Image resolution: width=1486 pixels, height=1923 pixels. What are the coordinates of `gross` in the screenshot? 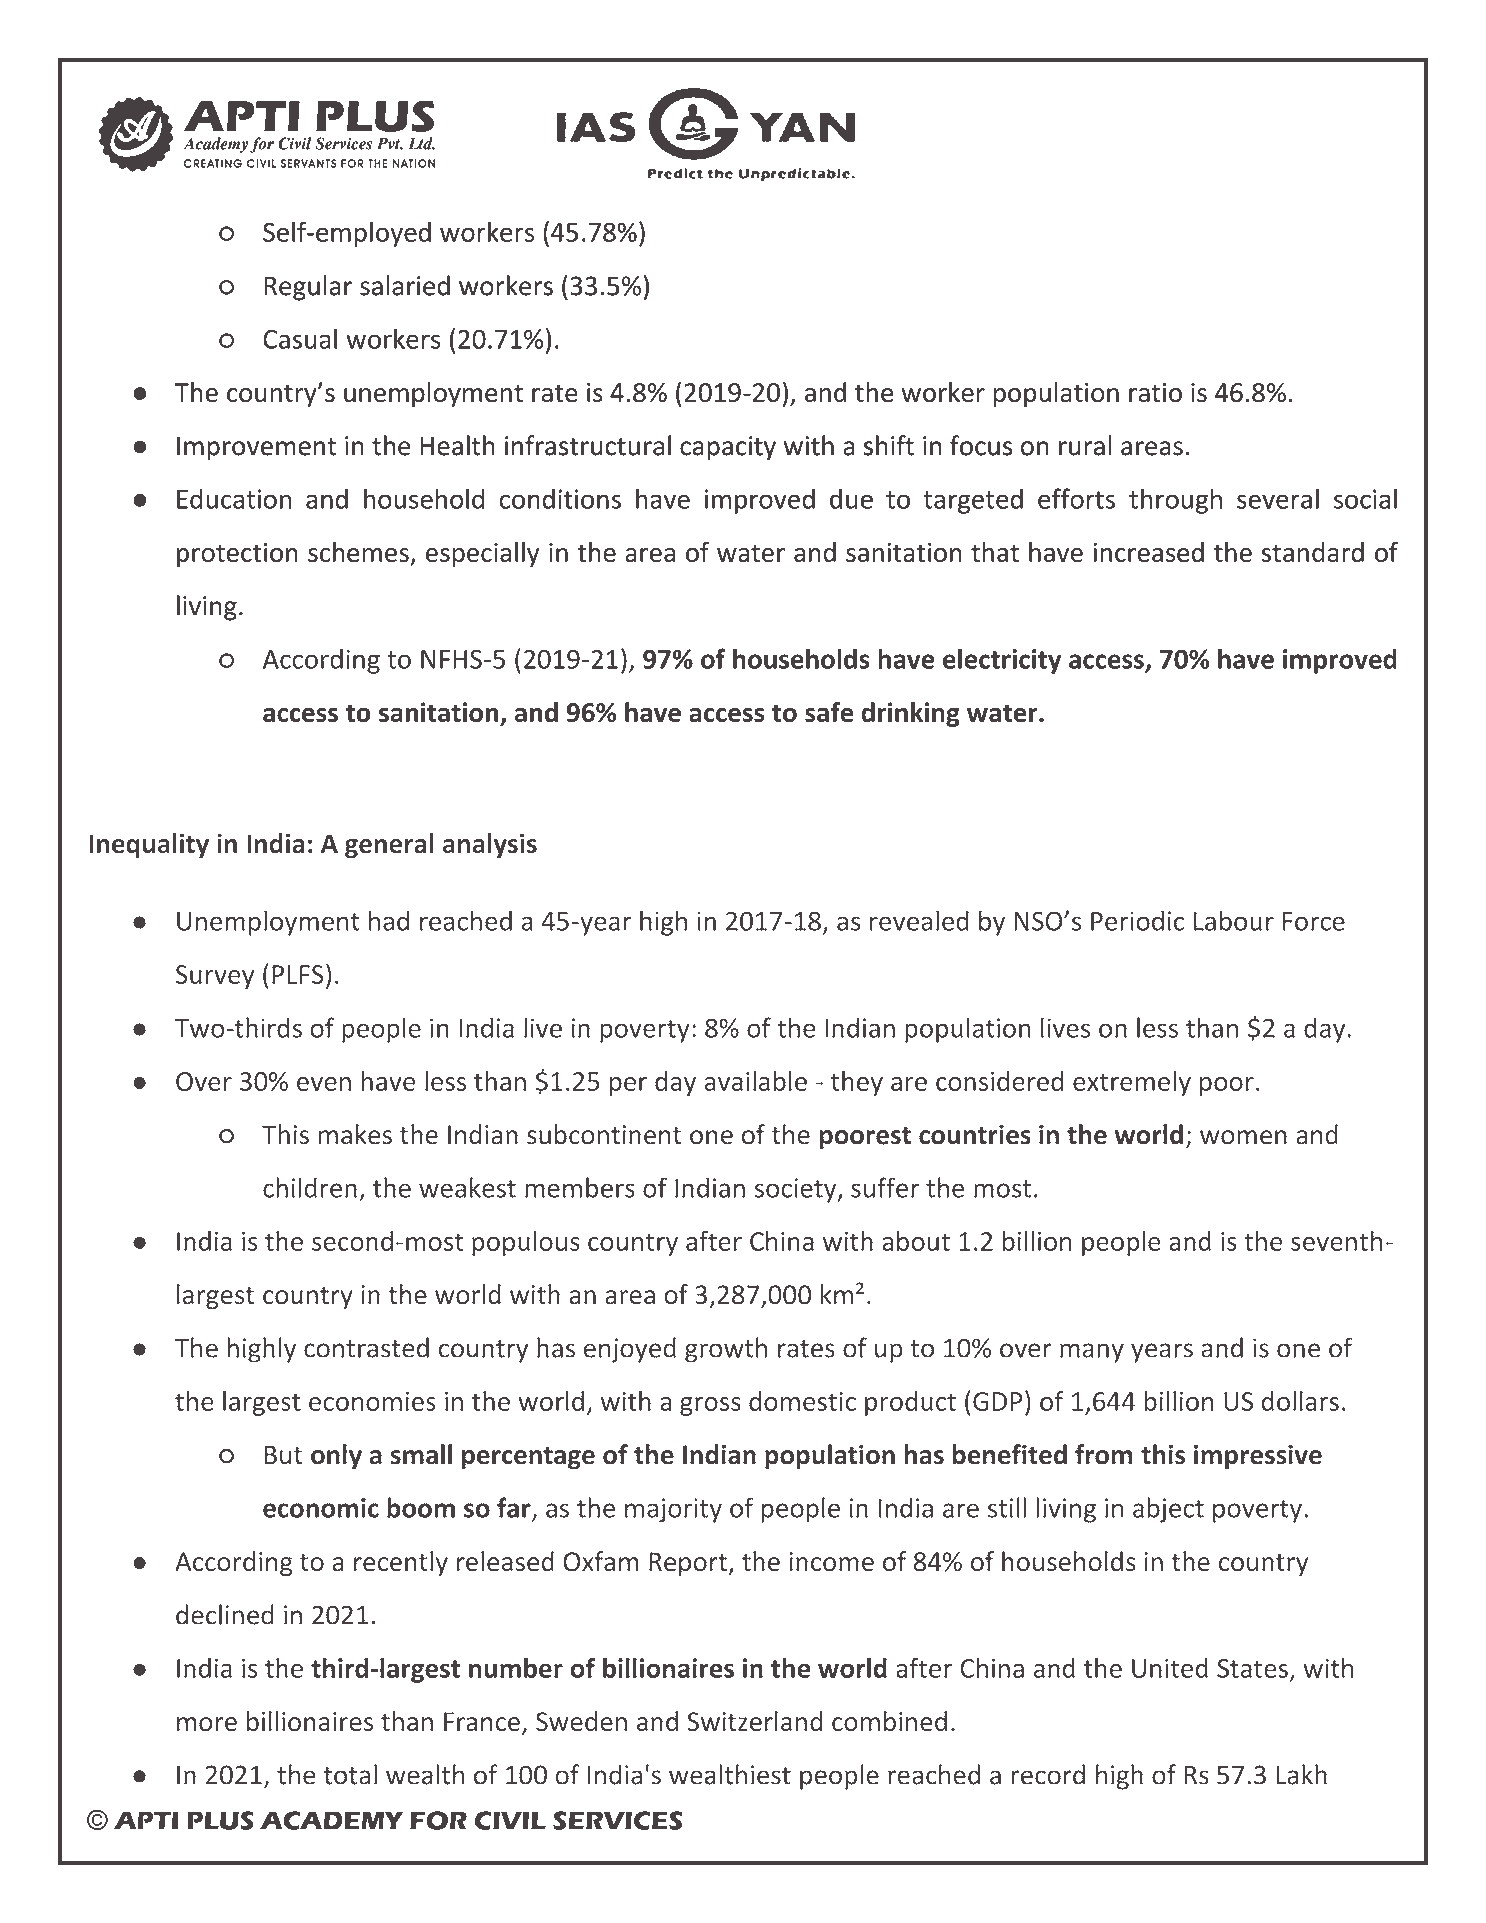 It's located at (710, 1406).
